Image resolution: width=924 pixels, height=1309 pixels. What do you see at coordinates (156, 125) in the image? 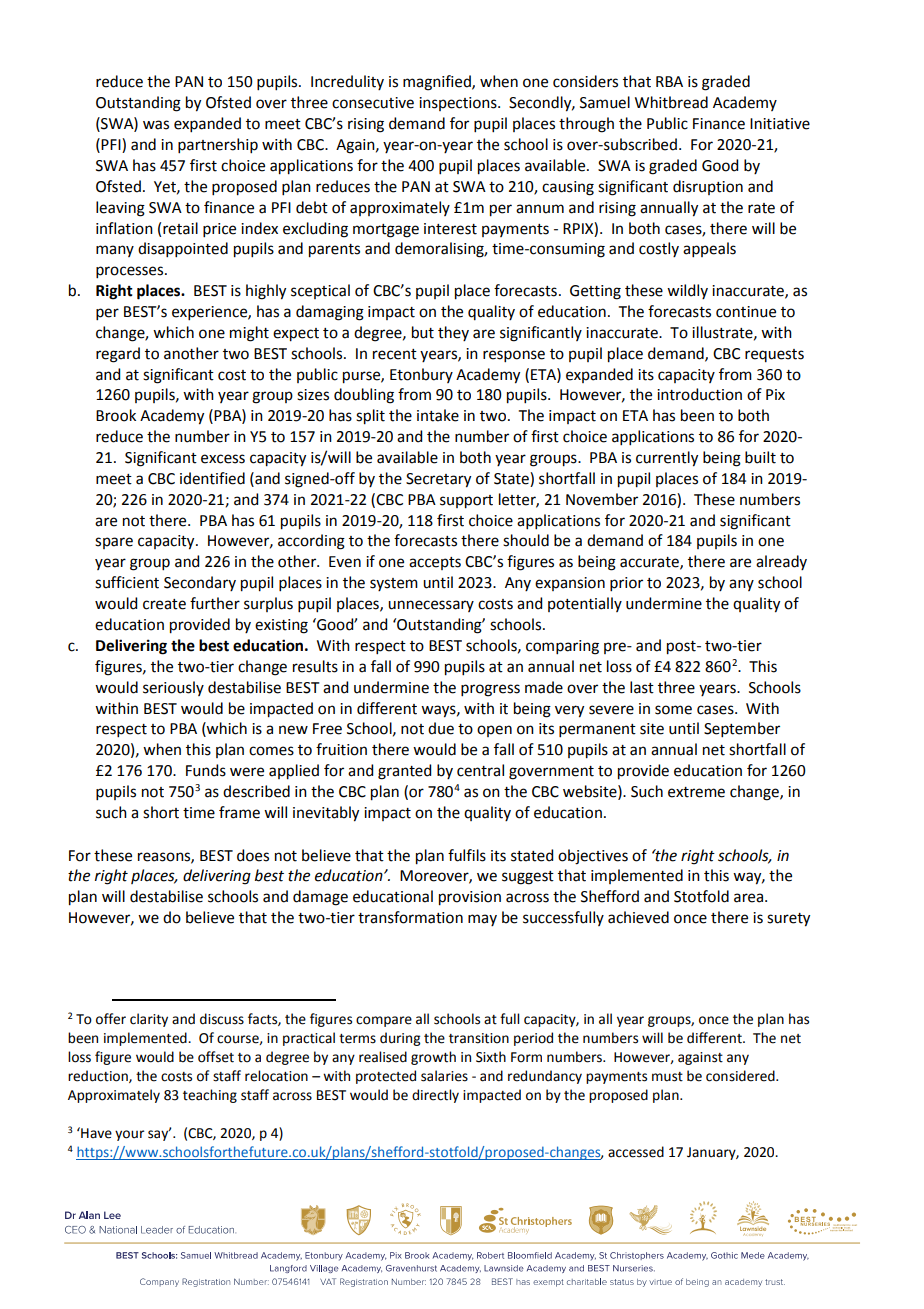
I see `was` at bounding box center [156, 125].
